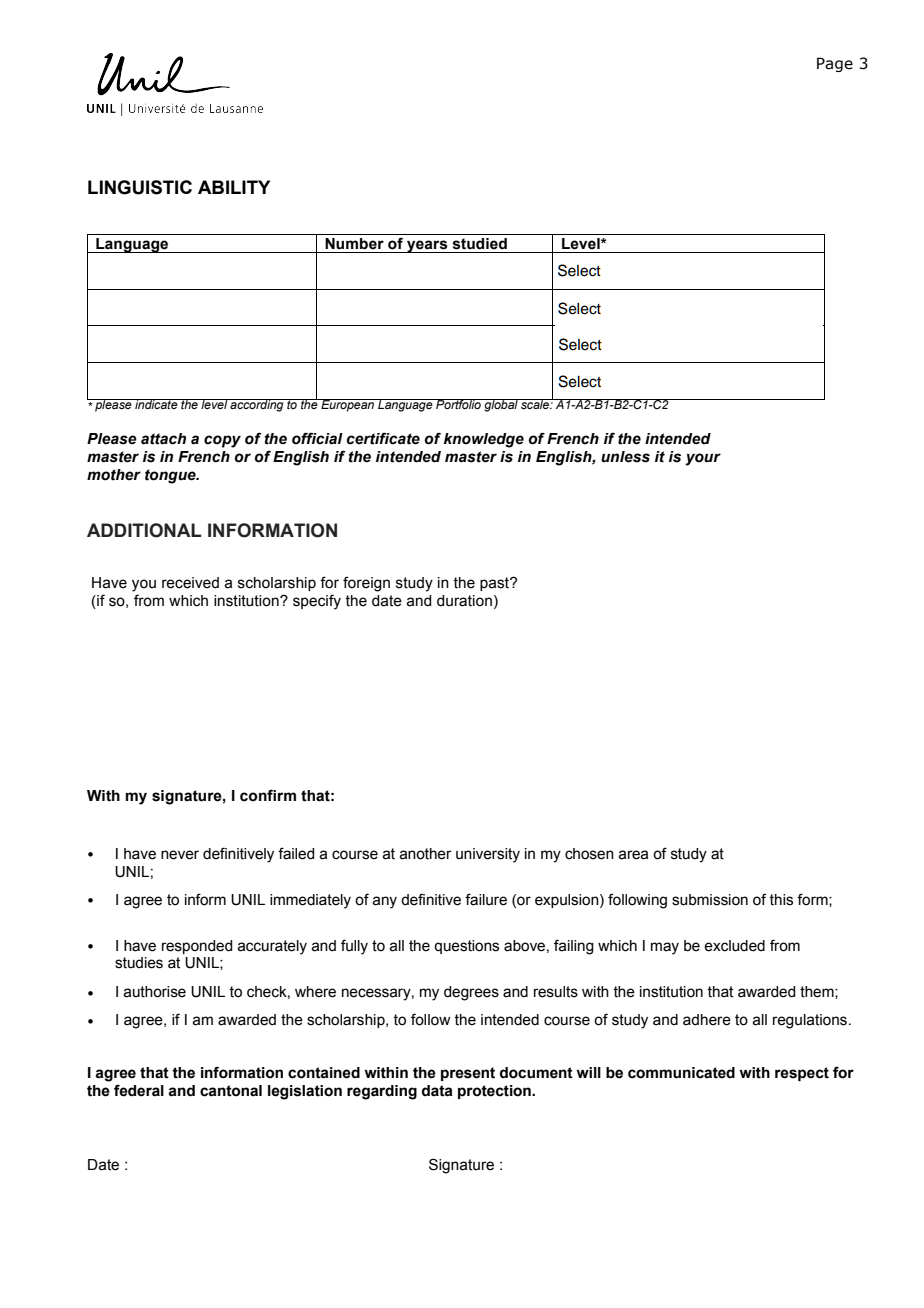  Describe the element at coordinates (703, 459) in the image. I see `your` at that location.
